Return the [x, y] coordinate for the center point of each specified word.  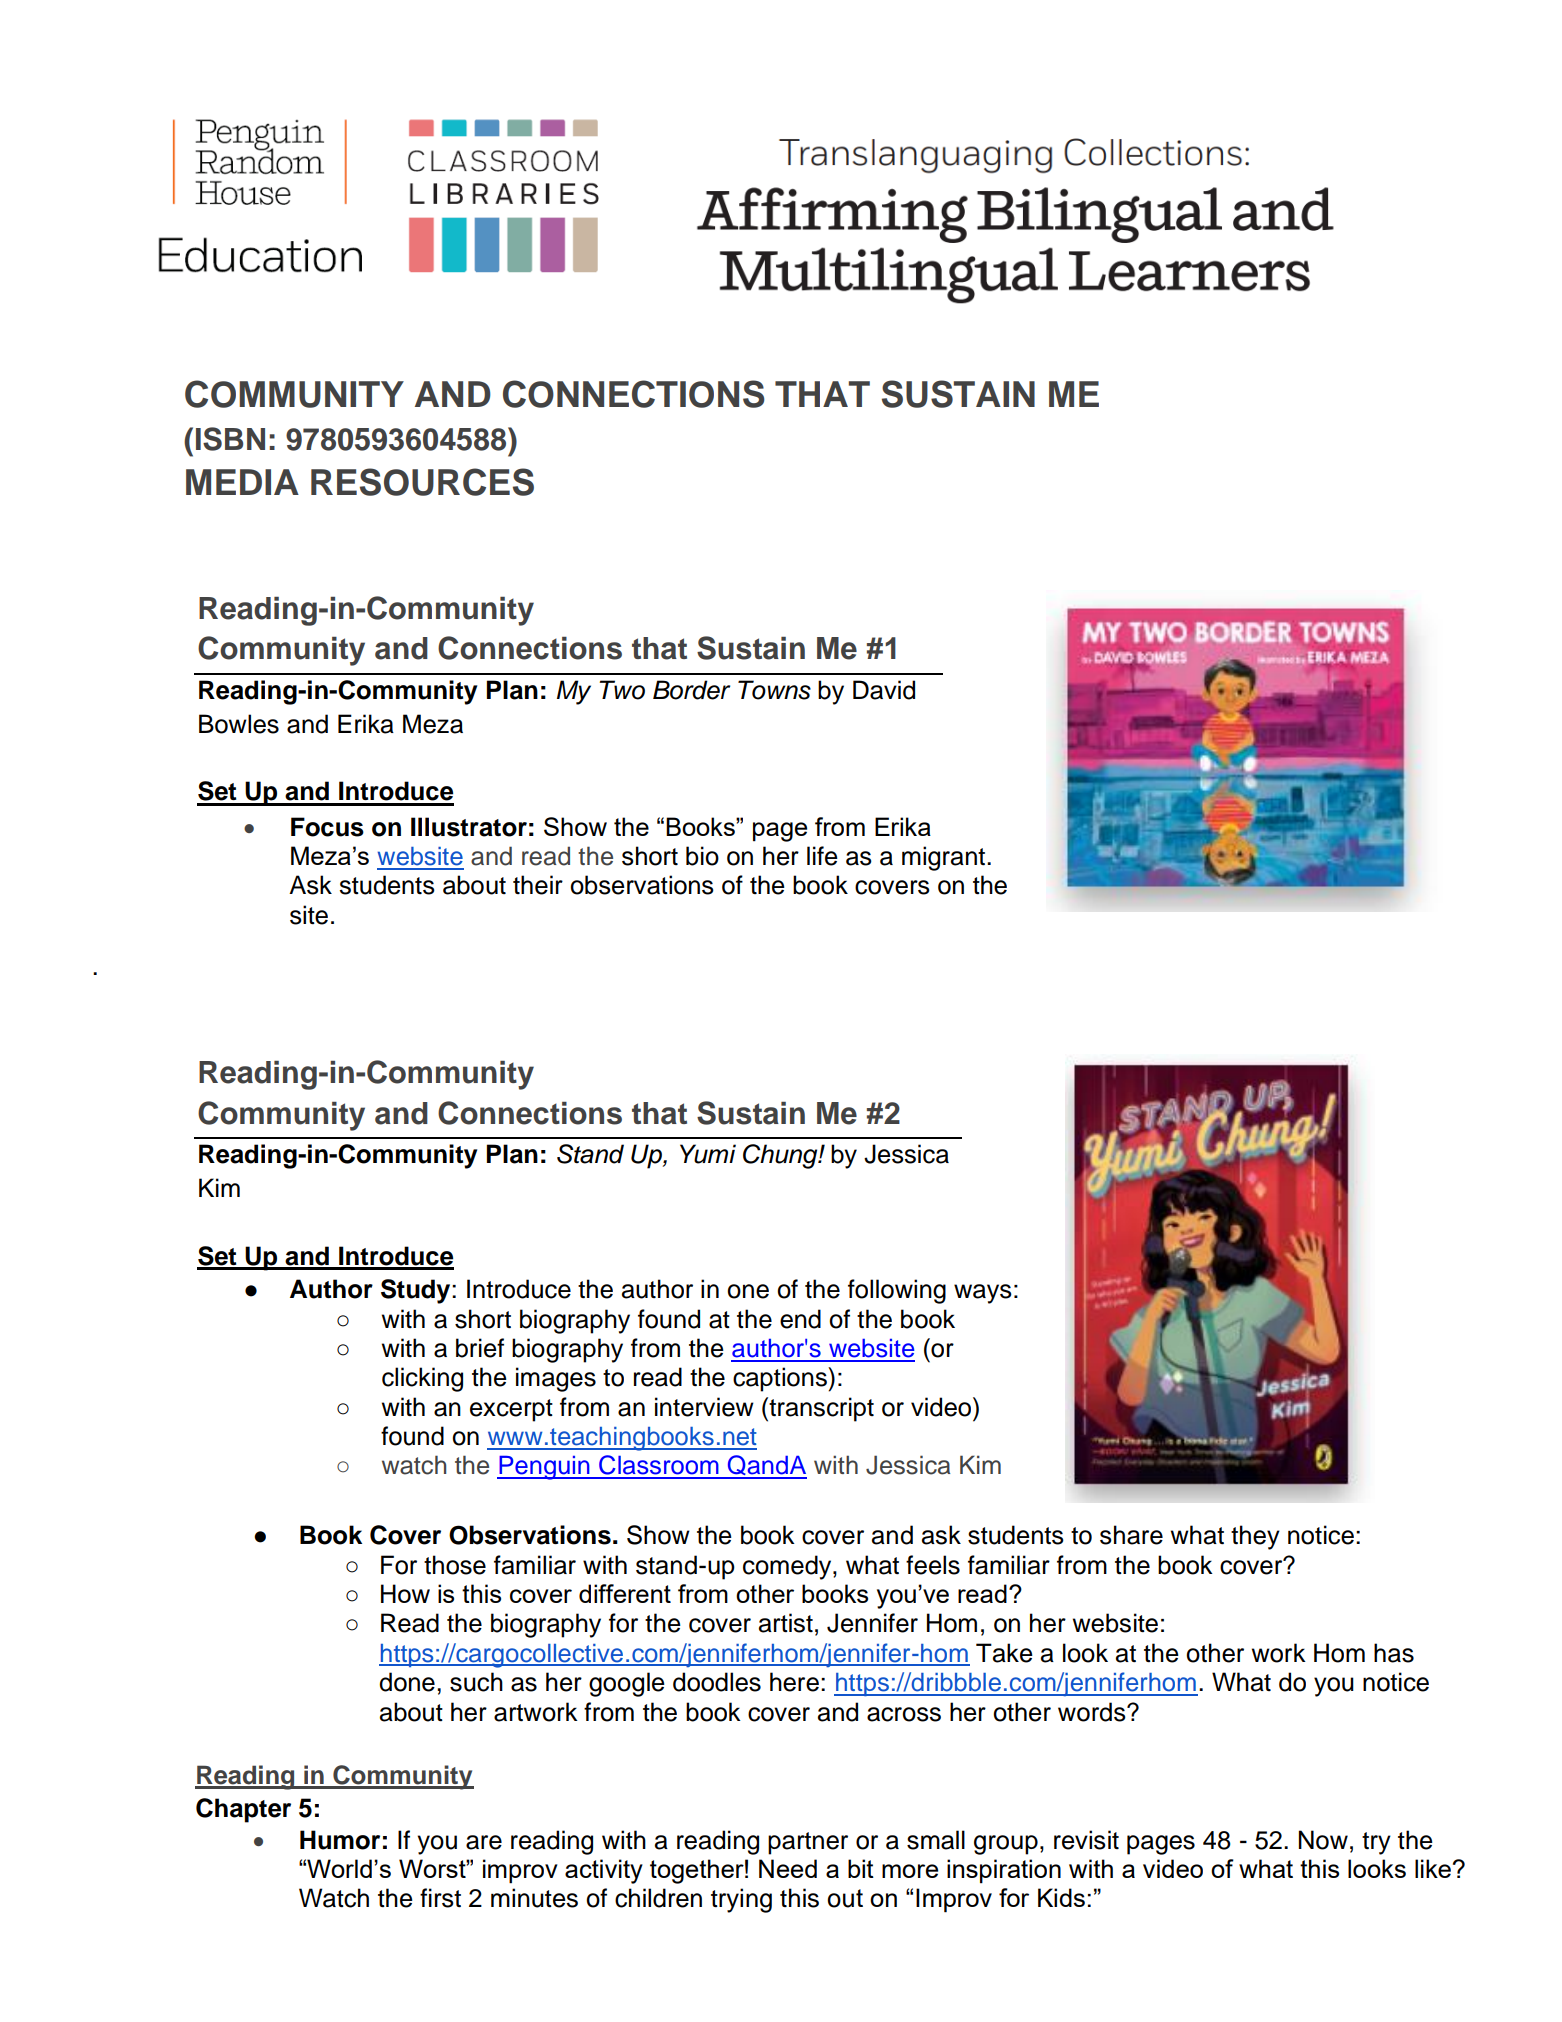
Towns [774, 690]
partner [808, 1843]
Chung [781, 1156]
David [884, 690]
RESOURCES [422, 482]
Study [417, 1291]
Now [1323, 1840]
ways [983, 1294]
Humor [340, 1840]
